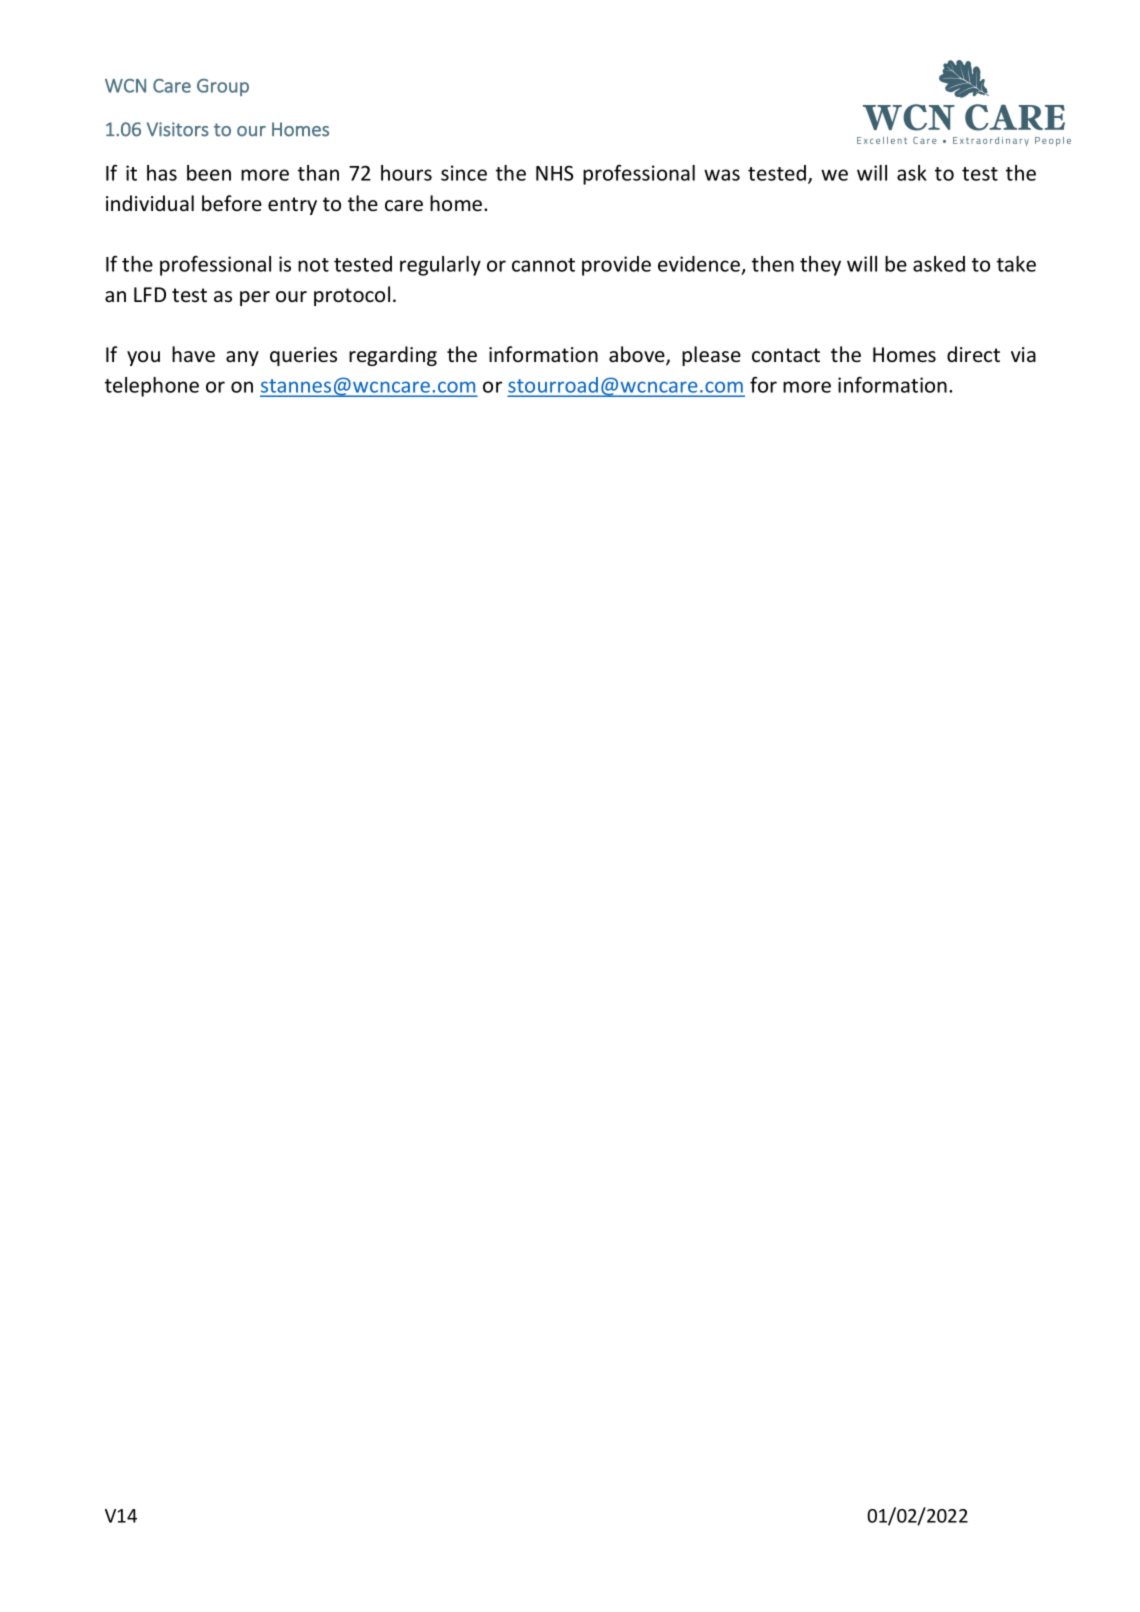 This screenshot has width=1140, height=1612. What do you see at coordinates (722, 175) in the screenshot?
I see `was` at bounding box center [722, 175].
